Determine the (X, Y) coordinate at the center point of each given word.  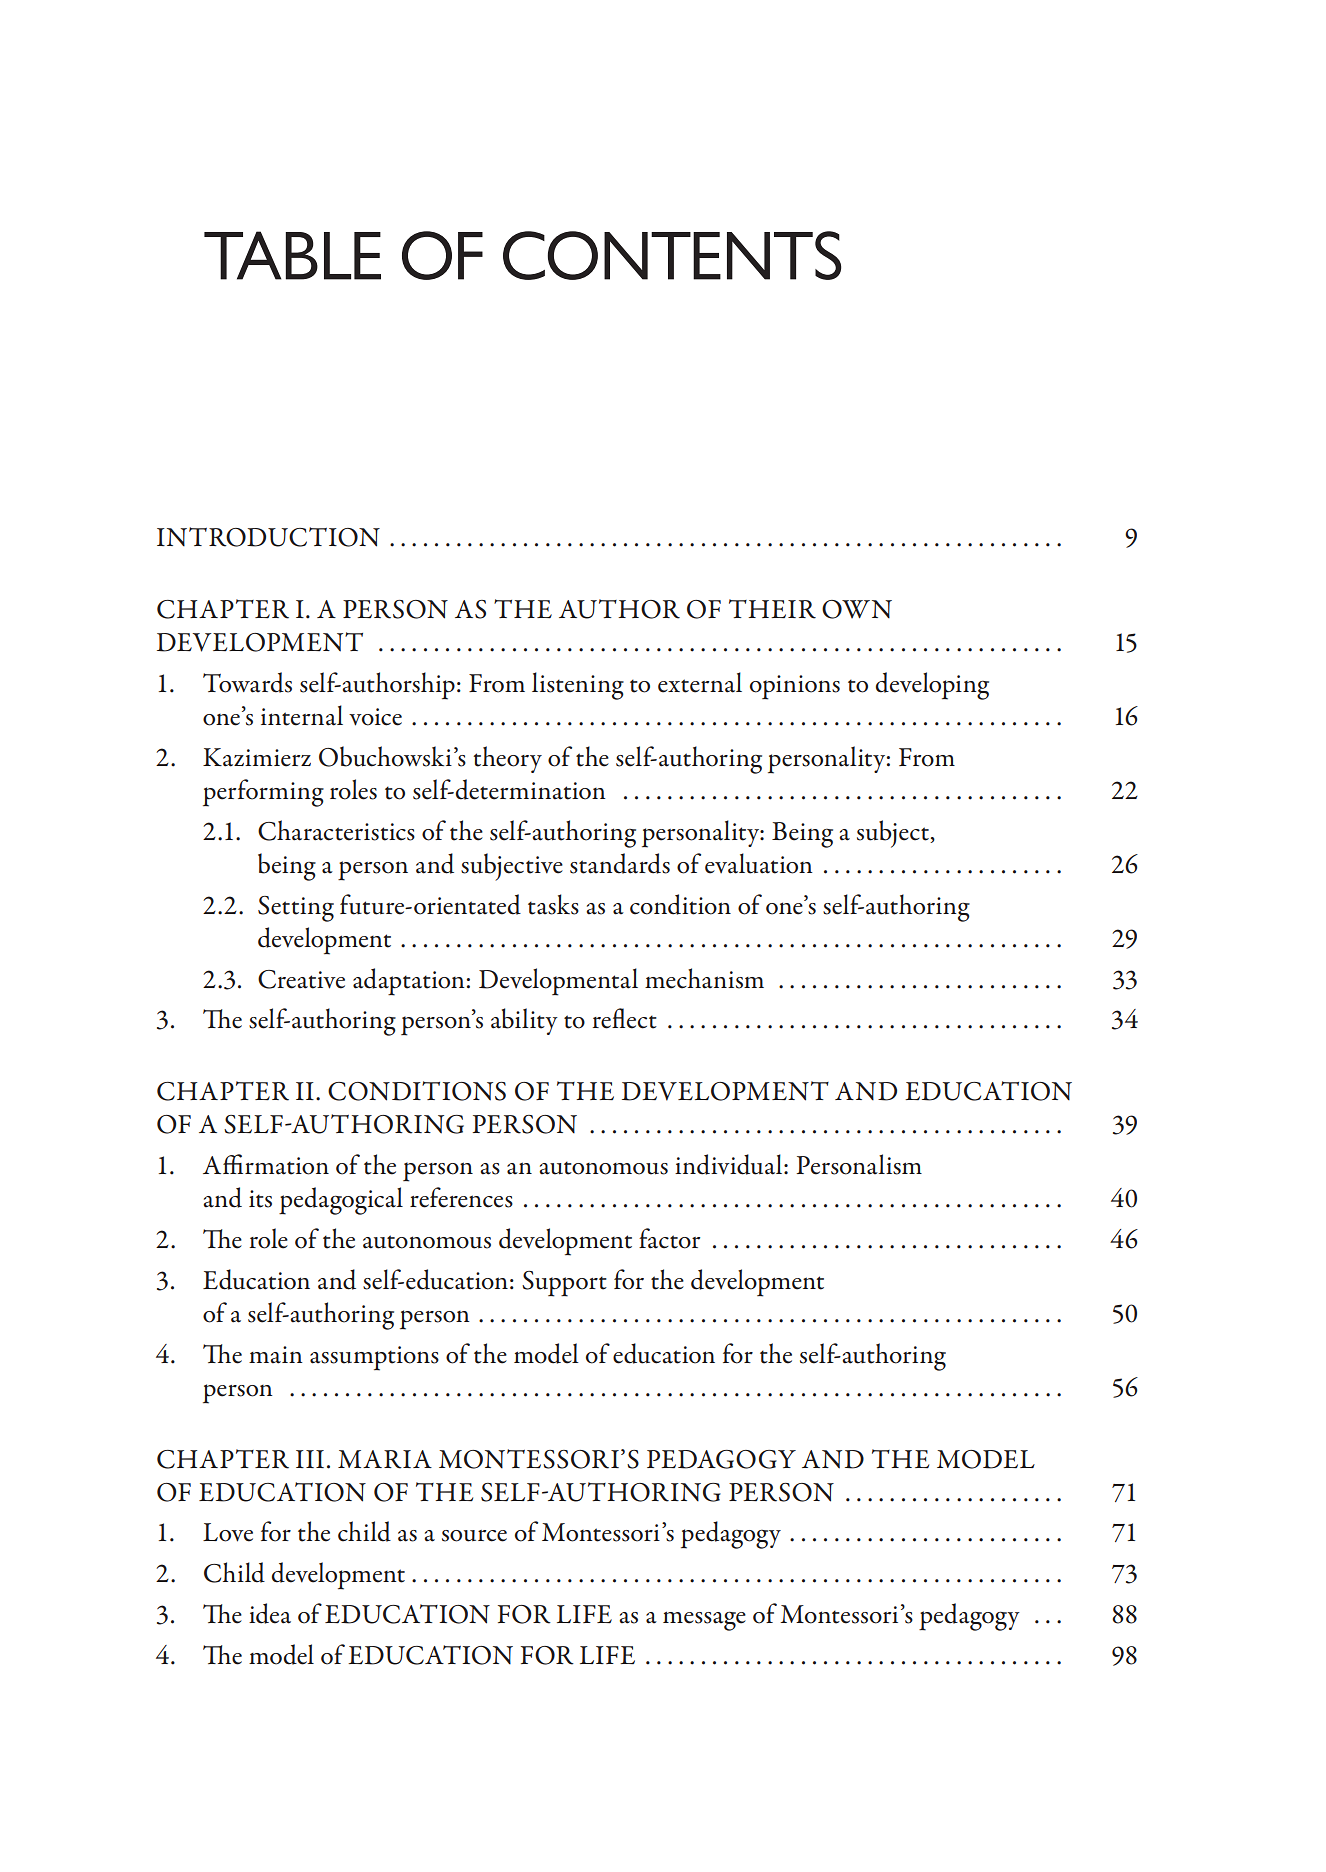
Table (292, 255)
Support (564, 1284)
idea (270, 1613)
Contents (672, 255)
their (772, 609)
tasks (553, 904)
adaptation (409, 982)
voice (375, 717)
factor (669, 1238)
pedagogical (341, 1201)
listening (578, 686)
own (857, 609)
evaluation (759, 863)
